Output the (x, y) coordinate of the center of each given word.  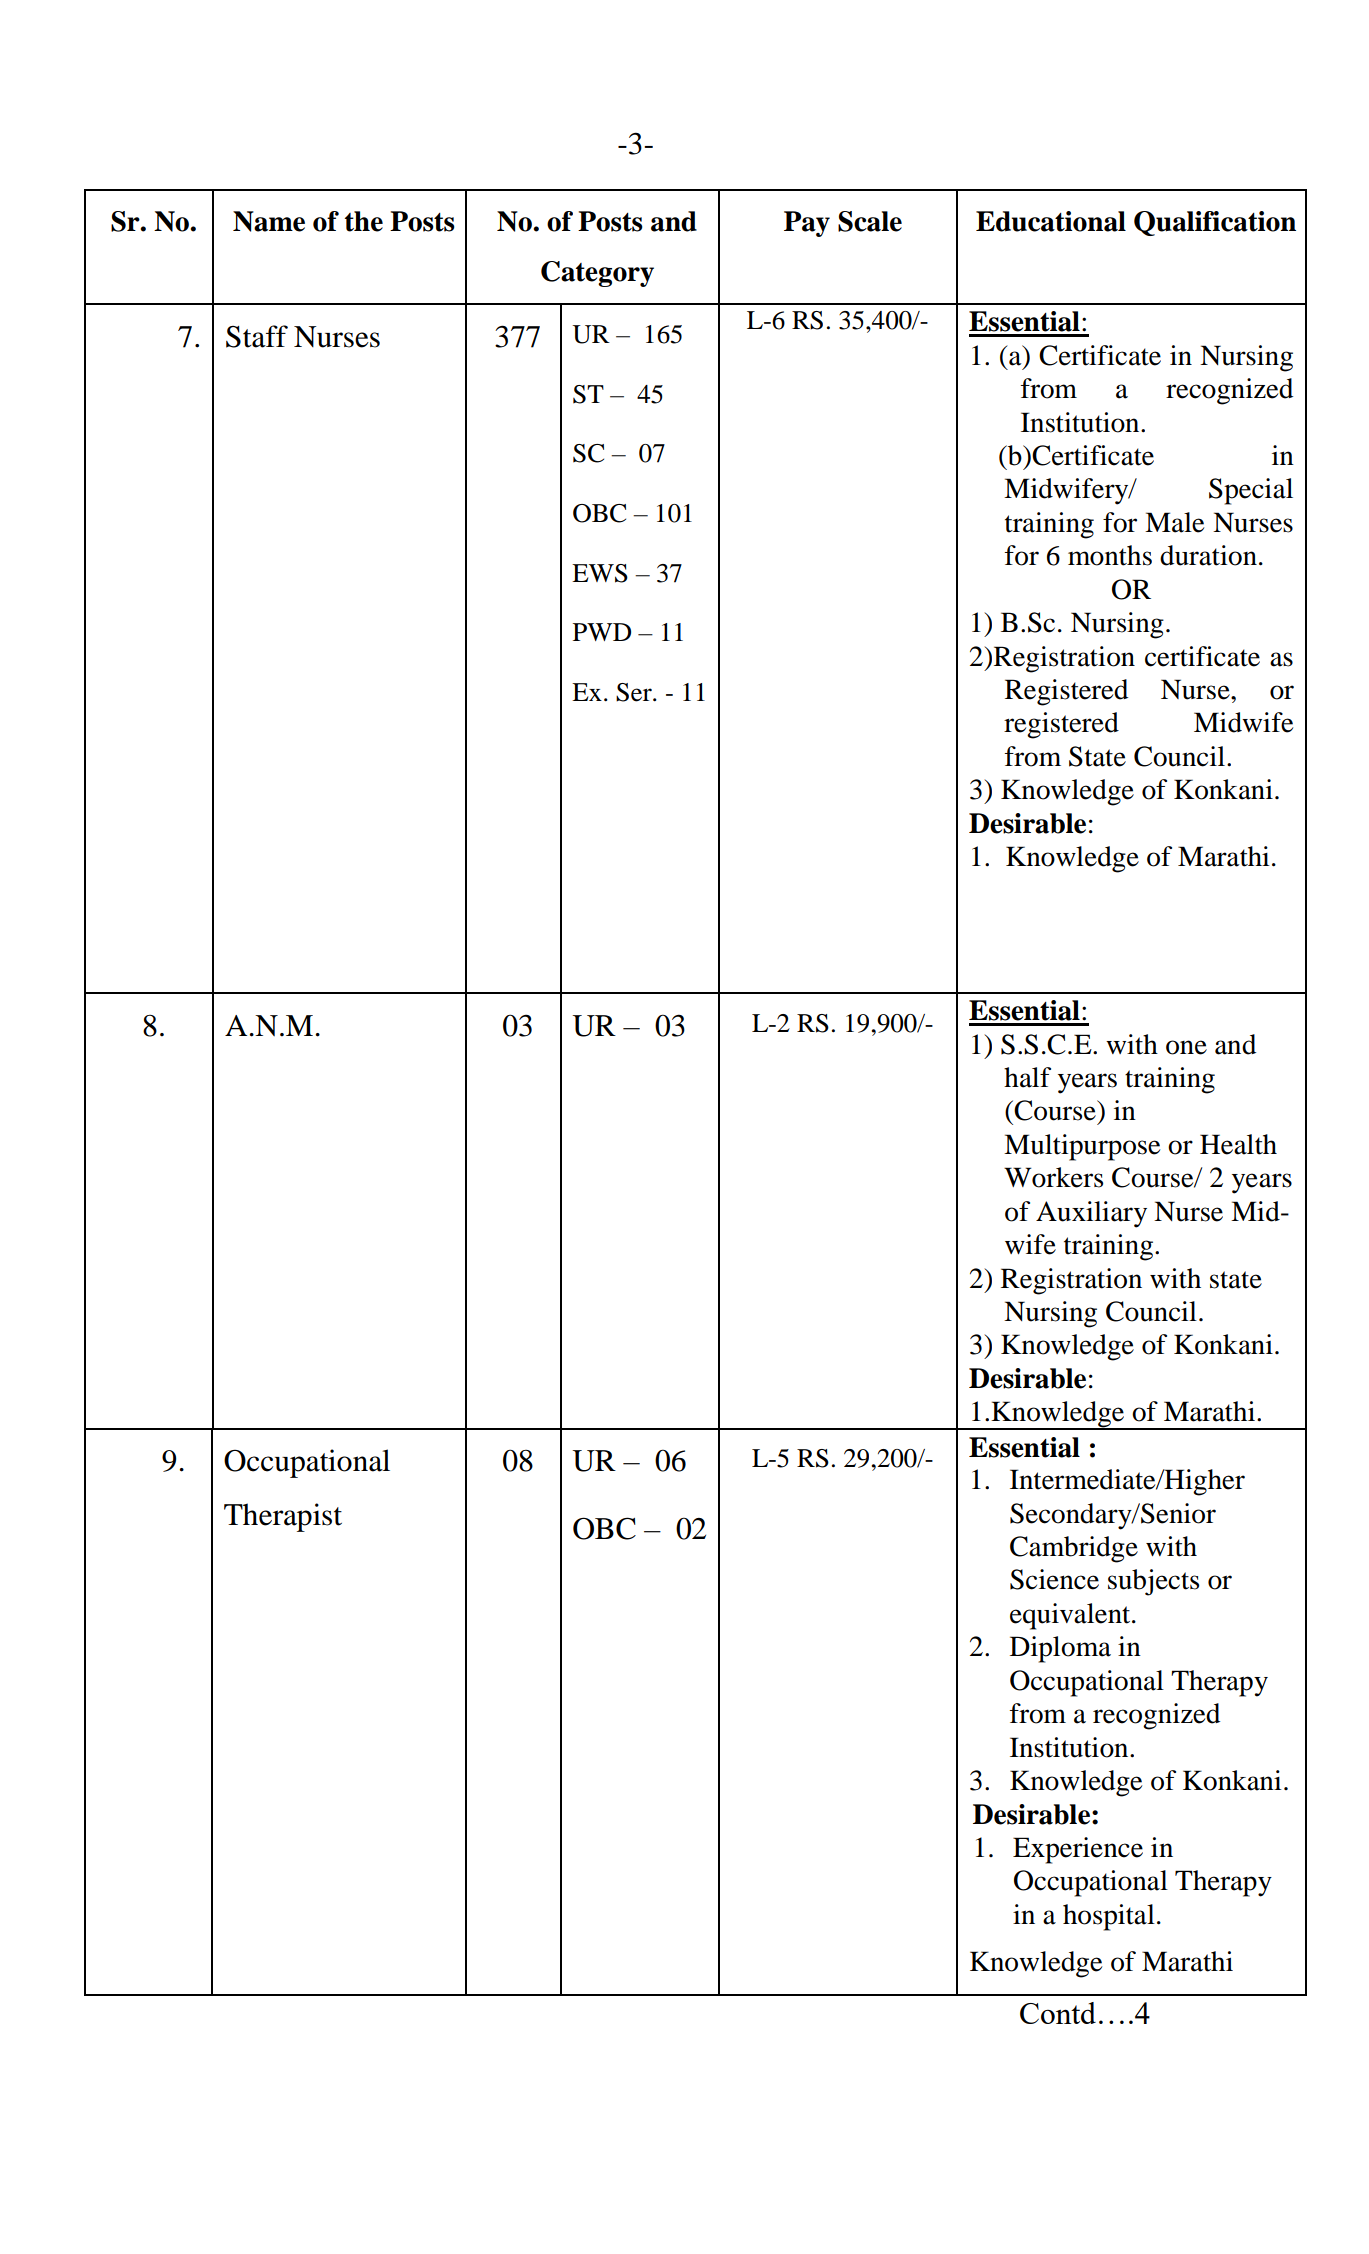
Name (269, 221)
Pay (807, 224)
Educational (1051, 221)
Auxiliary (1091, 1214)
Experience (1078, 1850)
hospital (1109, 1917)
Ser (635, 692)
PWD (602, 632)
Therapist (283, 1517)
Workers (1053, 1177)
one (1186, 1047)
